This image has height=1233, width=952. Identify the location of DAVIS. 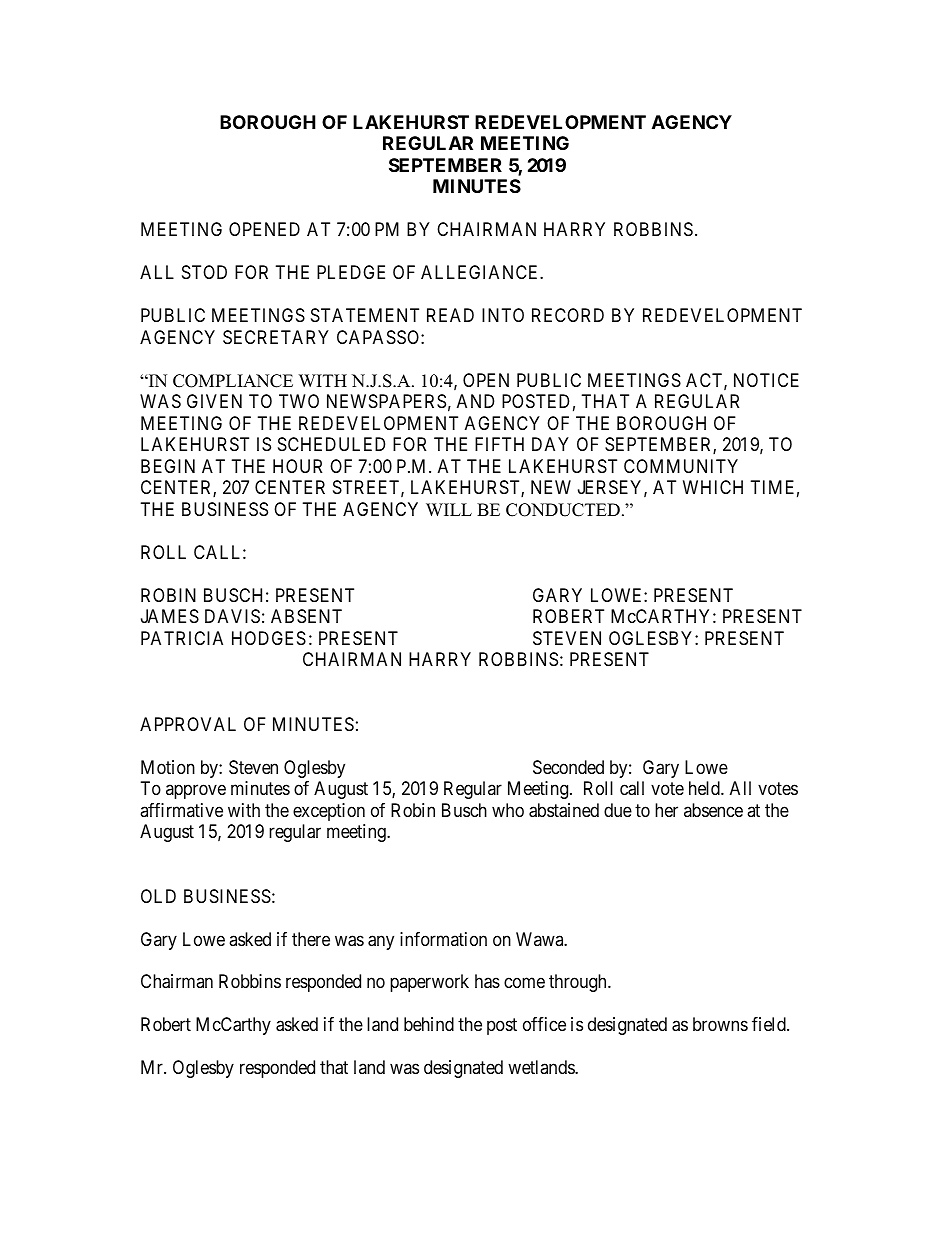
(232, 616).
